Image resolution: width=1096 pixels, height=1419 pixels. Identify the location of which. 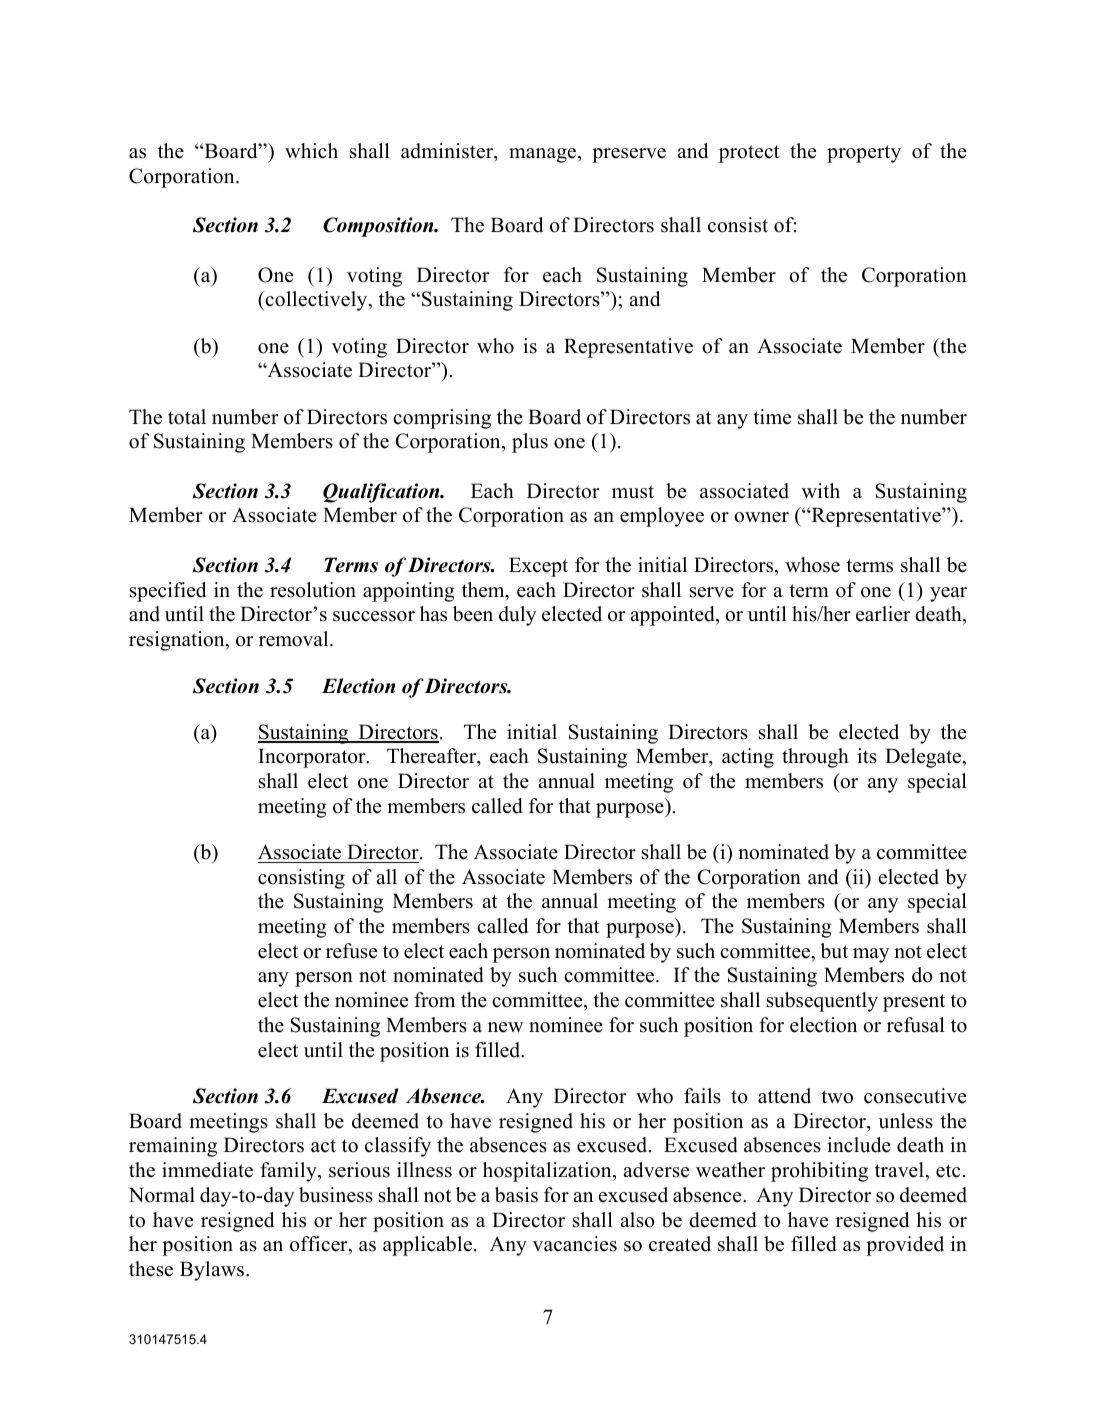
(311, 151).
